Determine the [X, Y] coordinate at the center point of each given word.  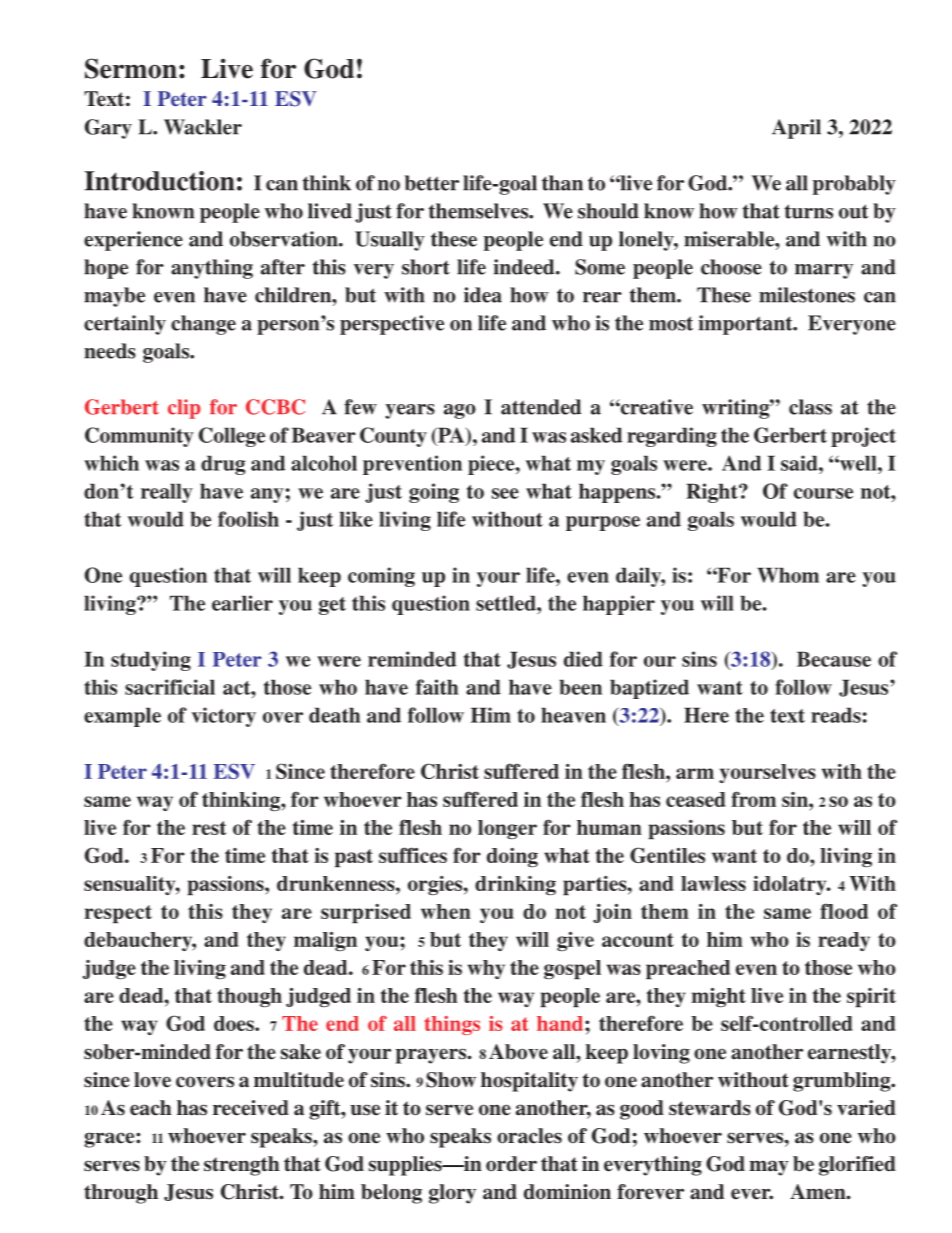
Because [834, 659]
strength [242, 1166]
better [432, 183]
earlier [242, 603]
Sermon [131, 68]
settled [507, 603]
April [796, 129]
